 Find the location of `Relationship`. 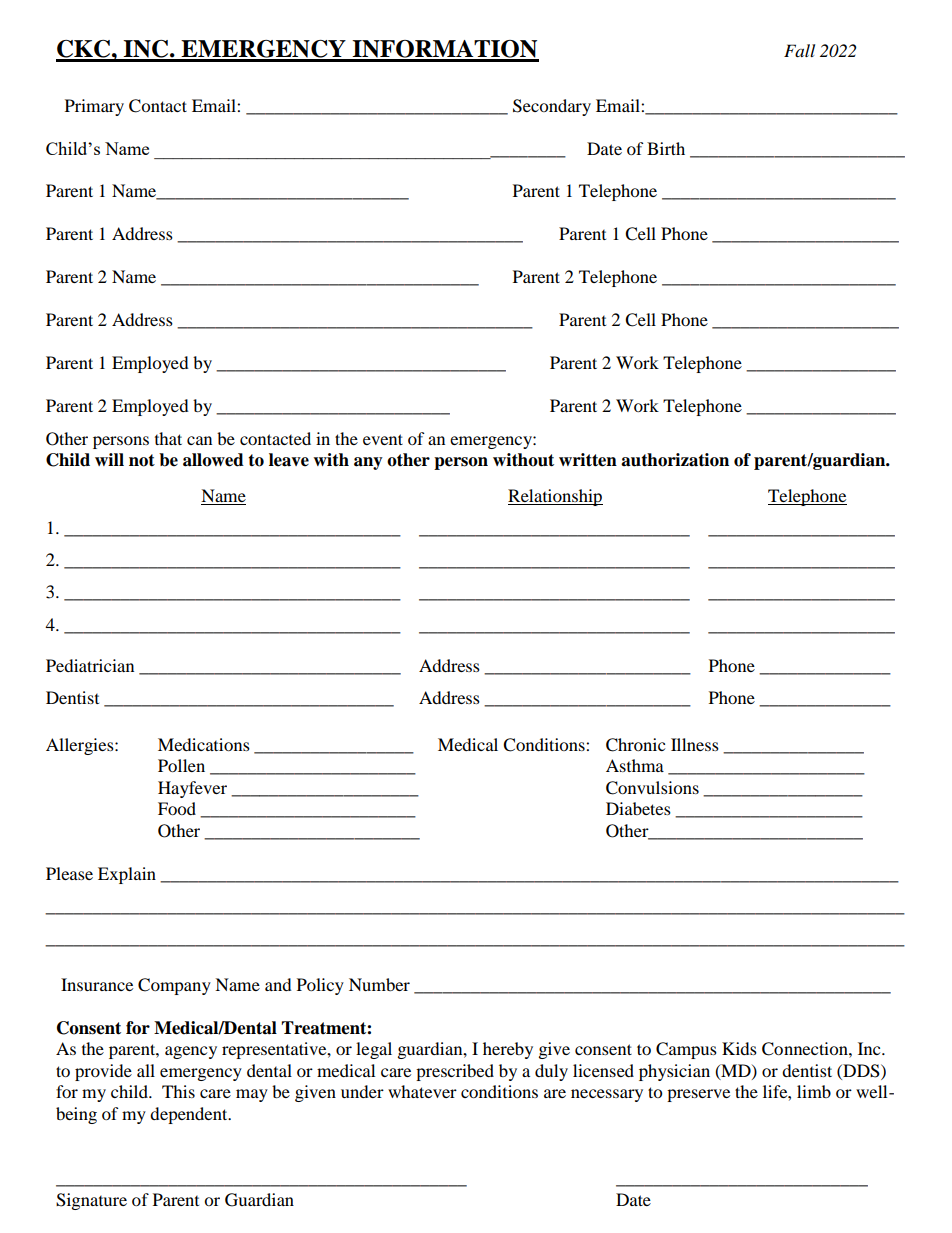

Relationship is located at coordinates (555, 497).
